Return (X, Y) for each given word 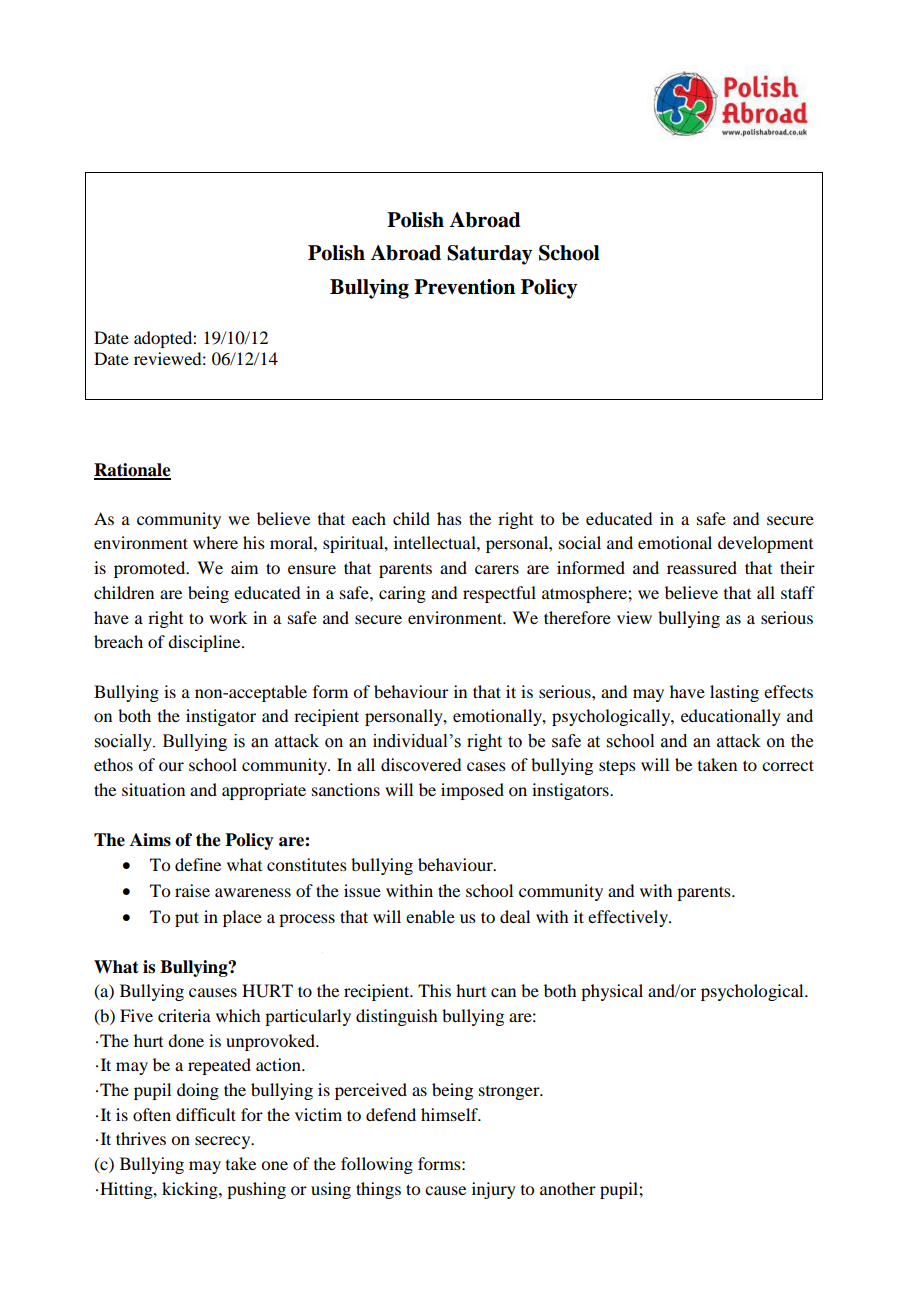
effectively (629, 918)
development (765, 544)
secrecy (224, 1142)
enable (430, 916)
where (215, 542)
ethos (113, 764)
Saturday (489, 255)
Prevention (464, 287)
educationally (731, 717)
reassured (702, 567)
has (449, 518)
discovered (421, 764)
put (187, 919)
